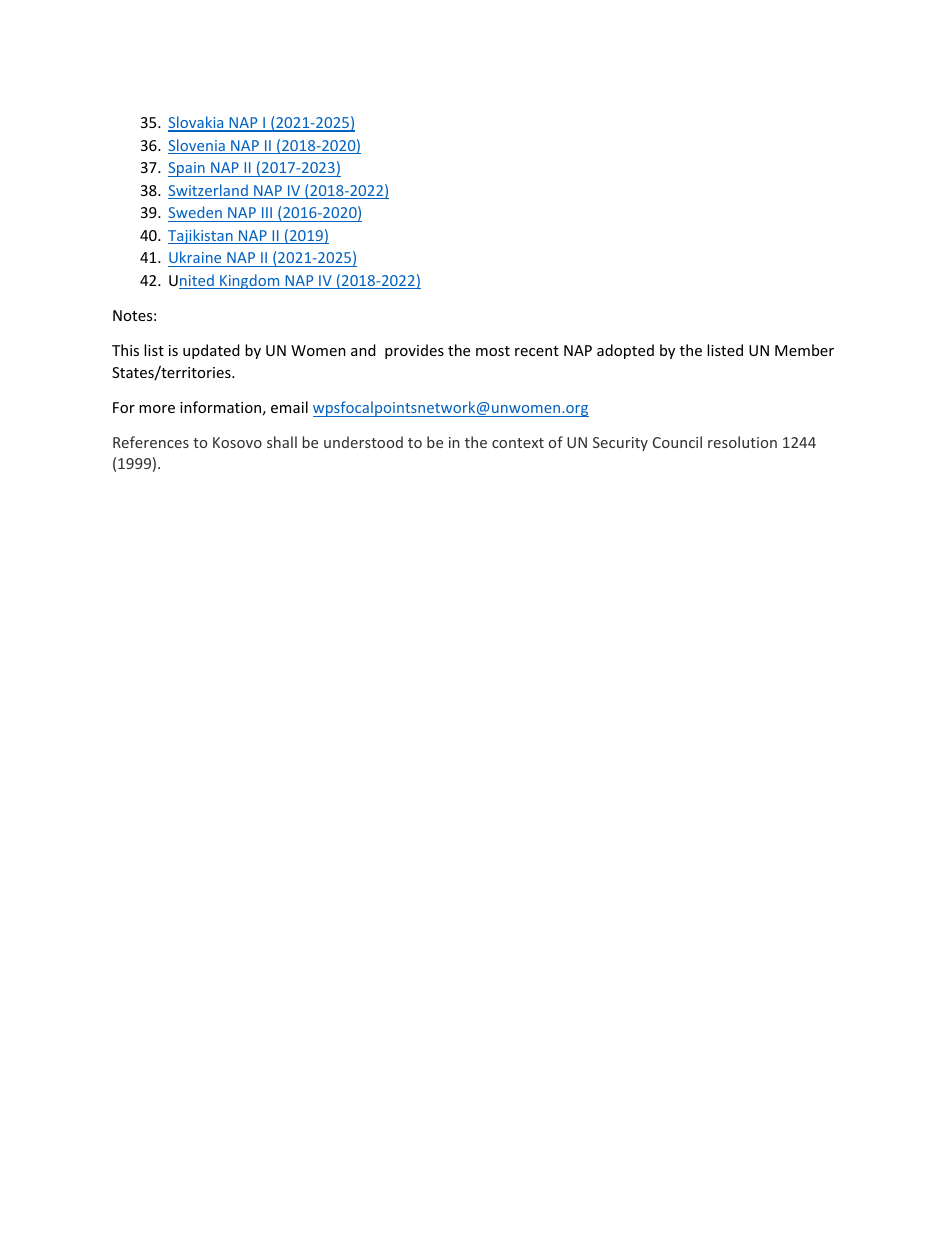  I want to click on most, so click(493, 351).
